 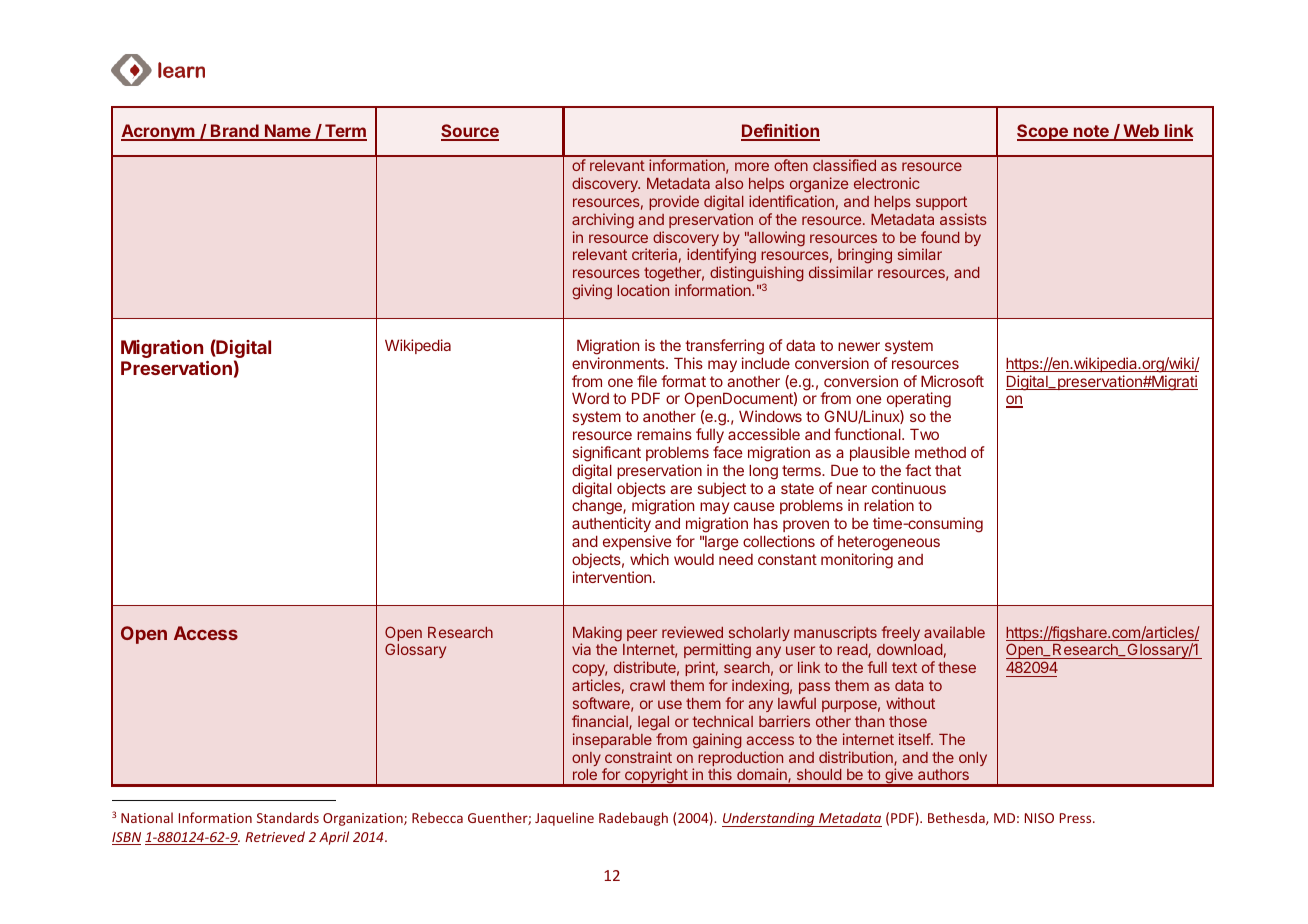 I want to click on Word, so click(x=590, y=398).
